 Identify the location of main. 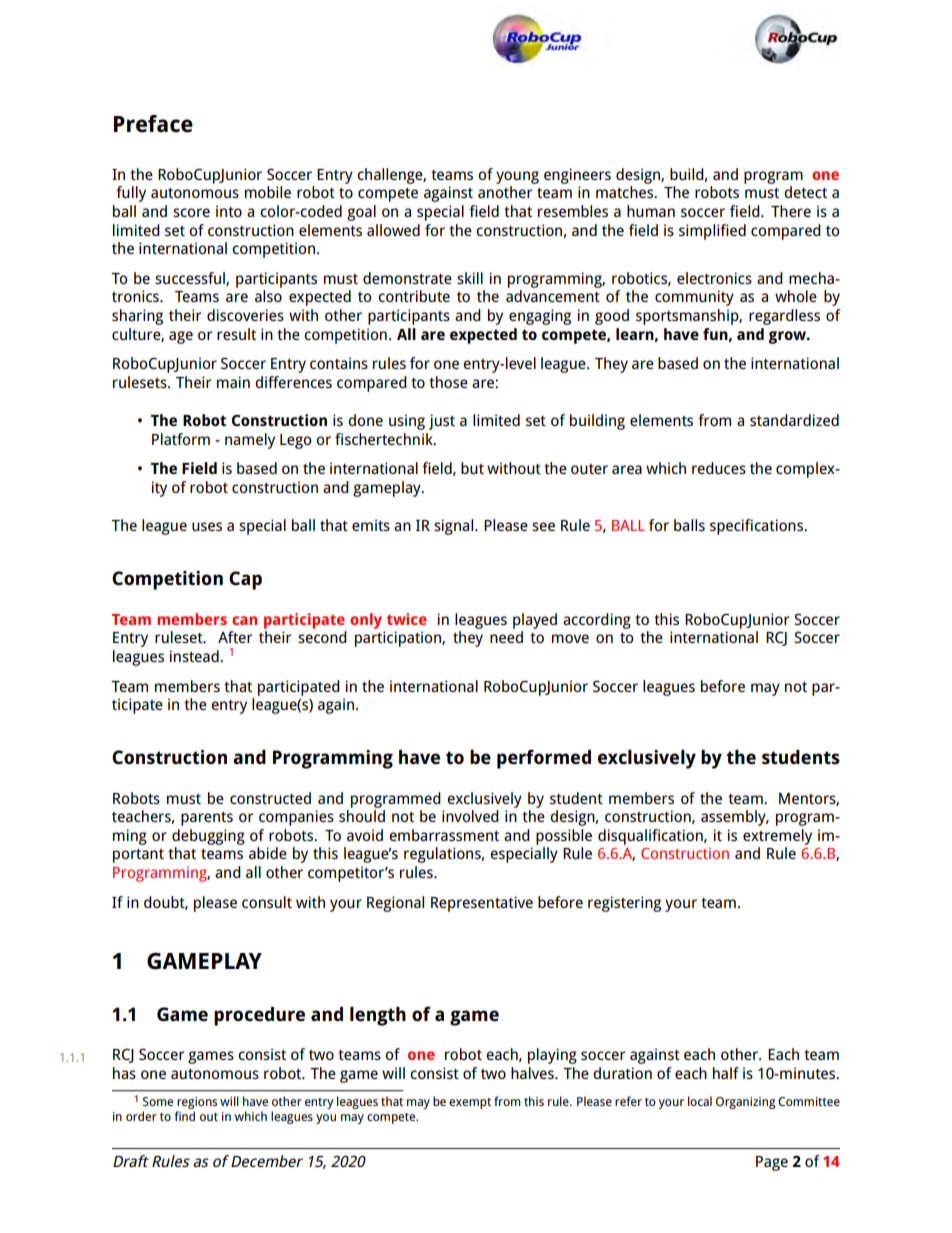
(233, 382).
